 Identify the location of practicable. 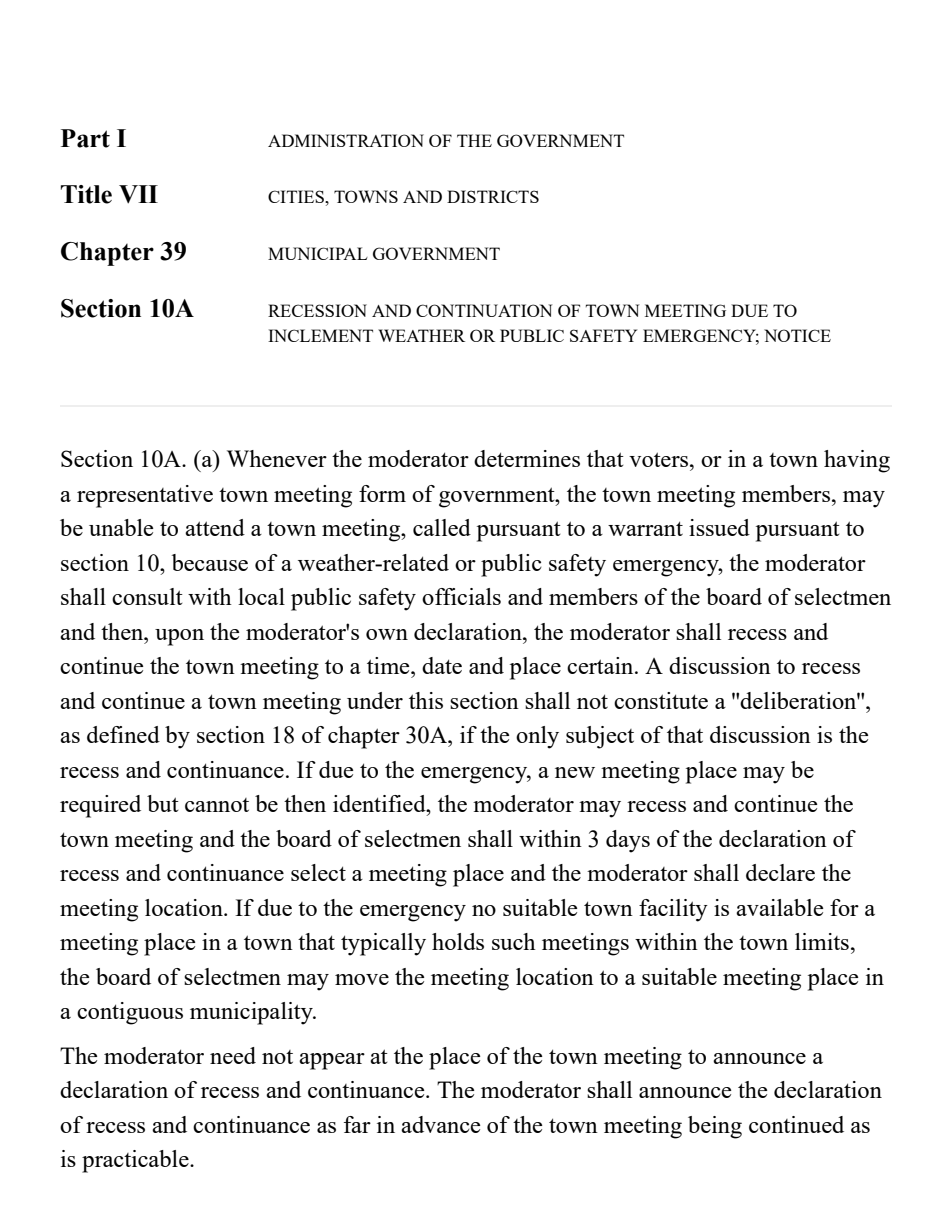
(136, 1161).
